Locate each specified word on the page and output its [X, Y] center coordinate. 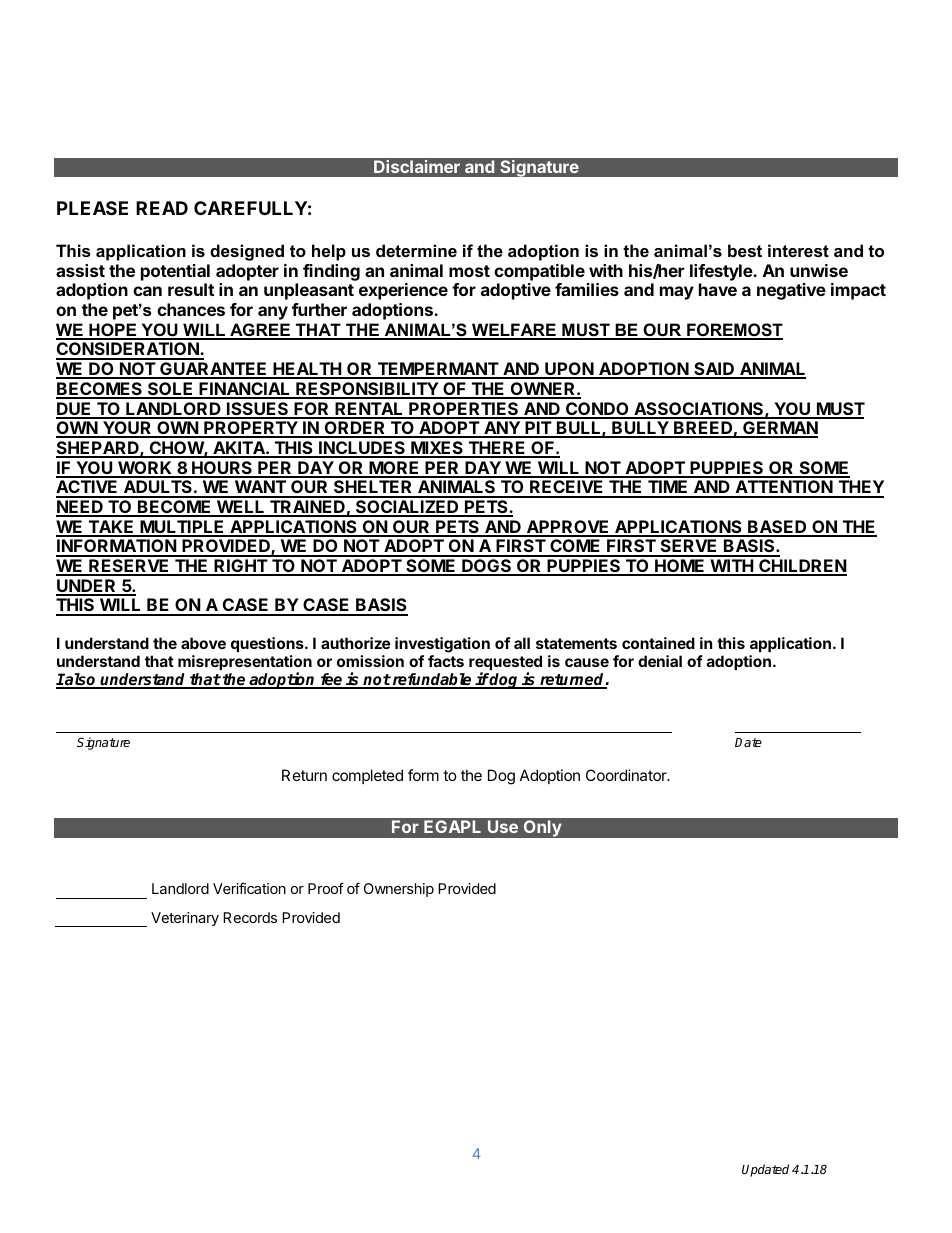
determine [416, 250]
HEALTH [307, 370]
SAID [714, 370]
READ [162, 208]
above [203, 643]
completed [367, 776]
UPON [569, 370]
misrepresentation [245, 664]
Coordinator [627, 775]
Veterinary [185, 919]
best [745, 250]
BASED [777, 528]
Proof [326, 888]
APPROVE [568, 528]
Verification [249, 888]
